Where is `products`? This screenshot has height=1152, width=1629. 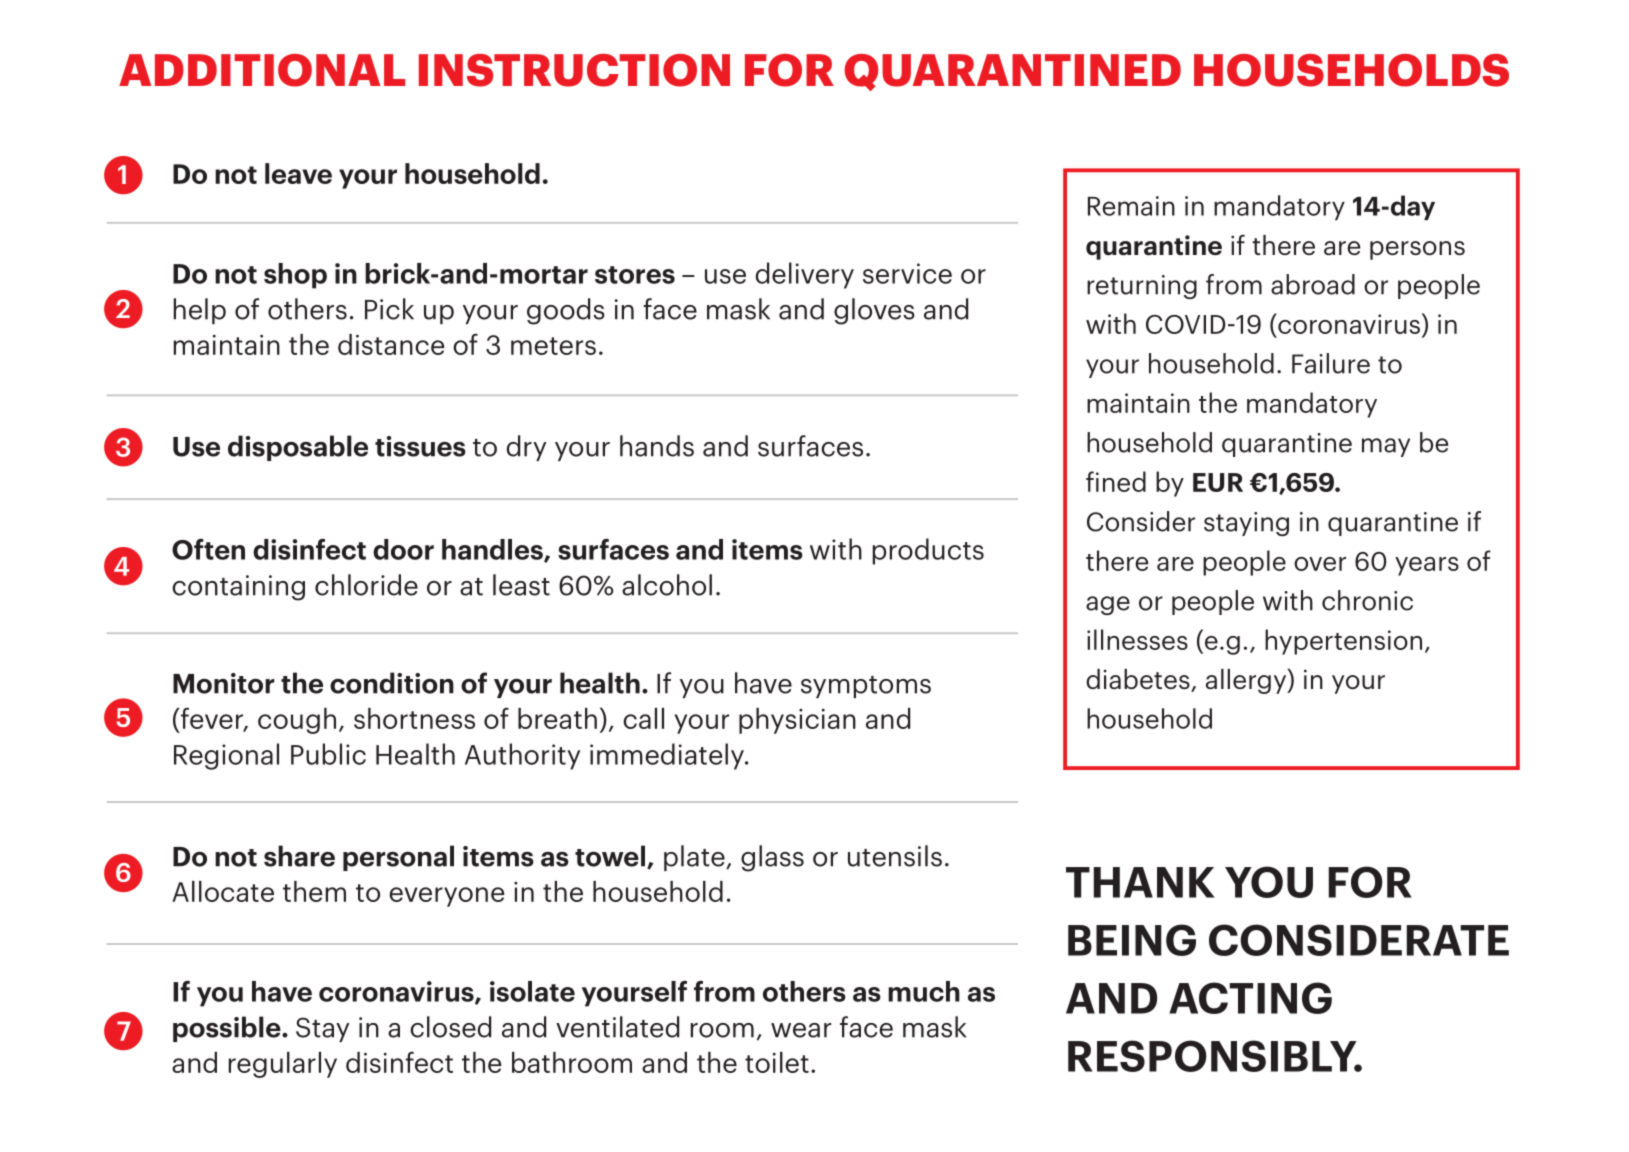
products is located at coordinates (928, 551).
